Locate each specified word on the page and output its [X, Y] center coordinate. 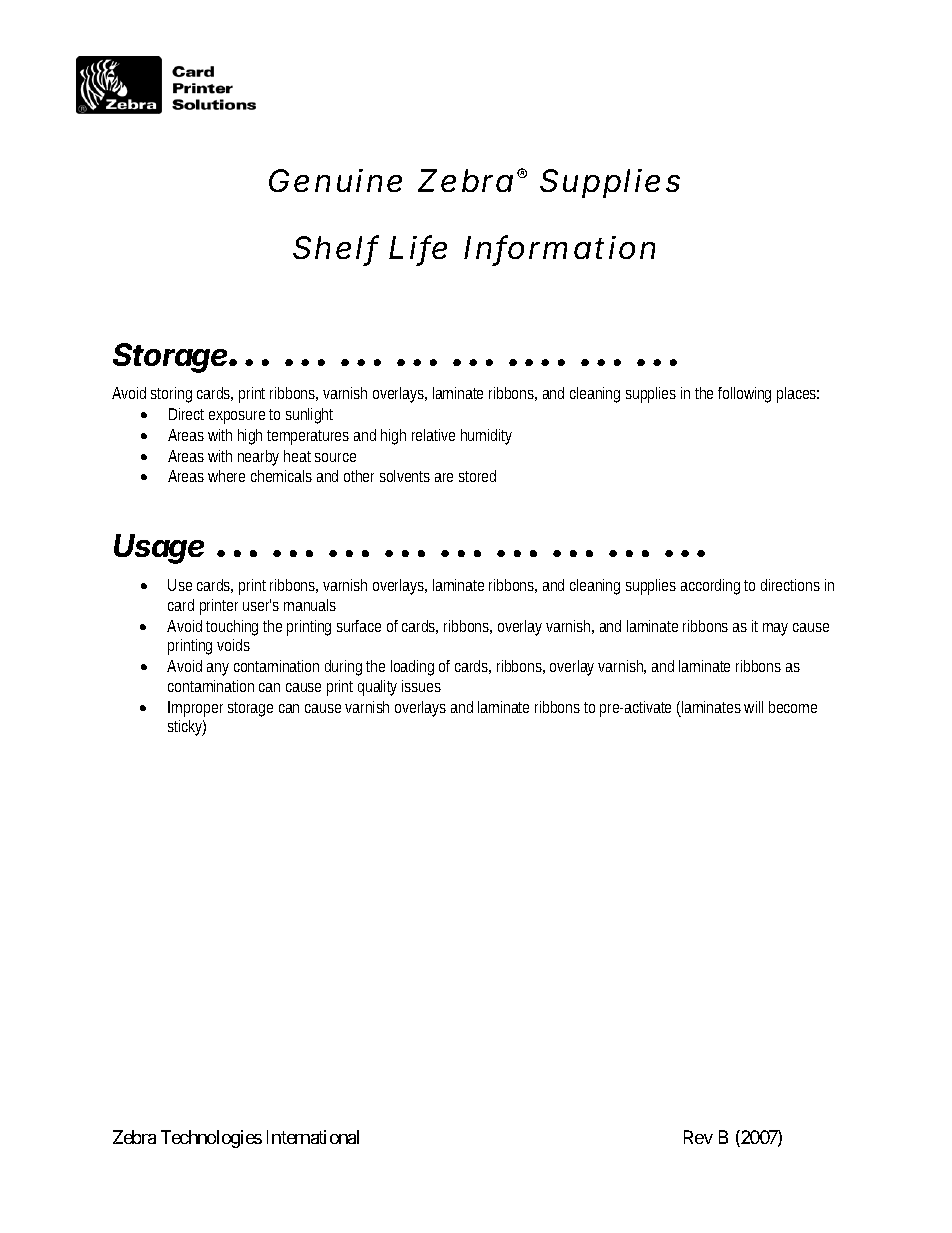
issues [421, 686]
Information [559, 248]
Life [418, 248]
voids [233, 645]
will [753, 707]
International [313, 1137]
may [775, 629]
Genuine [335, 180]
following [744, 395]
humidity [486, 437]
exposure [237, 417]
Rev [698, 1137]
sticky [187, 728]
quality [377, 688]
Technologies [211, 1139]
